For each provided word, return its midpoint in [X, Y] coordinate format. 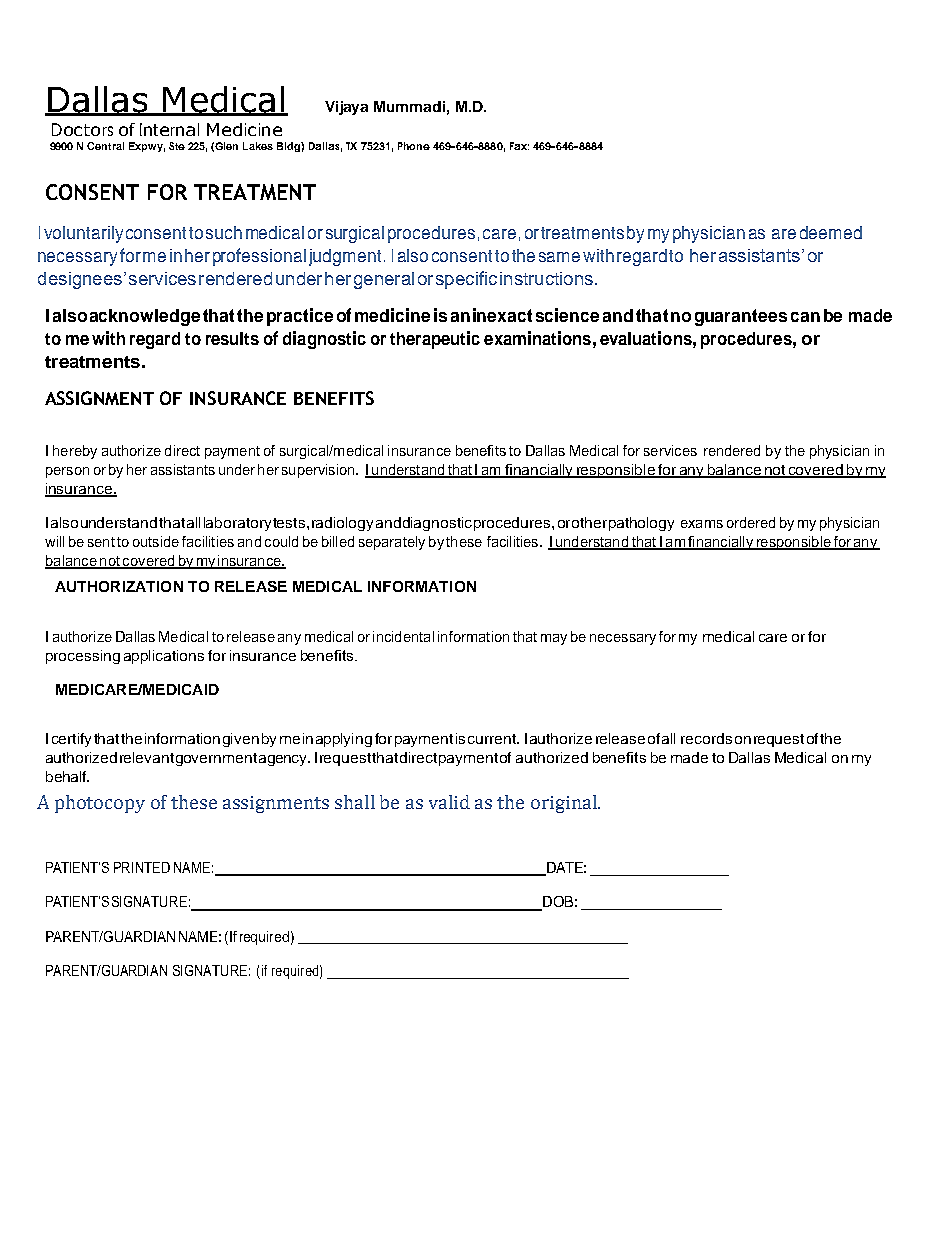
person [67, 472]
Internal [169, 129]
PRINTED [142, 867]
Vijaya [346, 108]
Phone [414, 146]
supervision [319, 471]
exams [702, 524]
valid [449, 802]
